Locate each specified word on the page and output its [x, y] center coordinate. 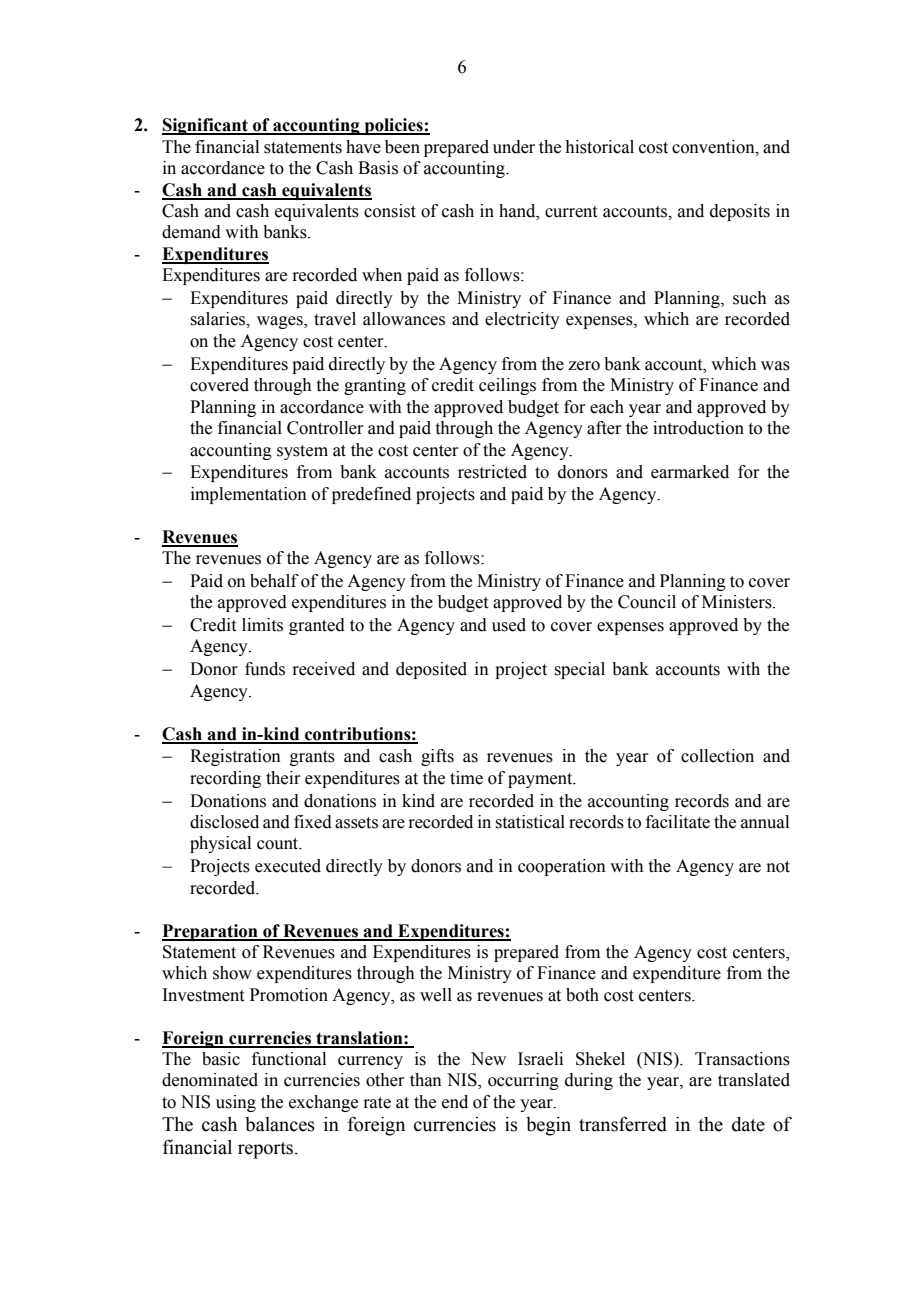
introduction [698, 428]
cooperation [562, 867]
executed [288, 866]
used [509, 625]
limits [262, 625]
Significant [206, 126]
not [778, 867]
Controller [325, 428]
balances [280, 1124]
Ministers [738, 602]
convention [714, 147]
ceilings [507, 386]
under [514, 147]
